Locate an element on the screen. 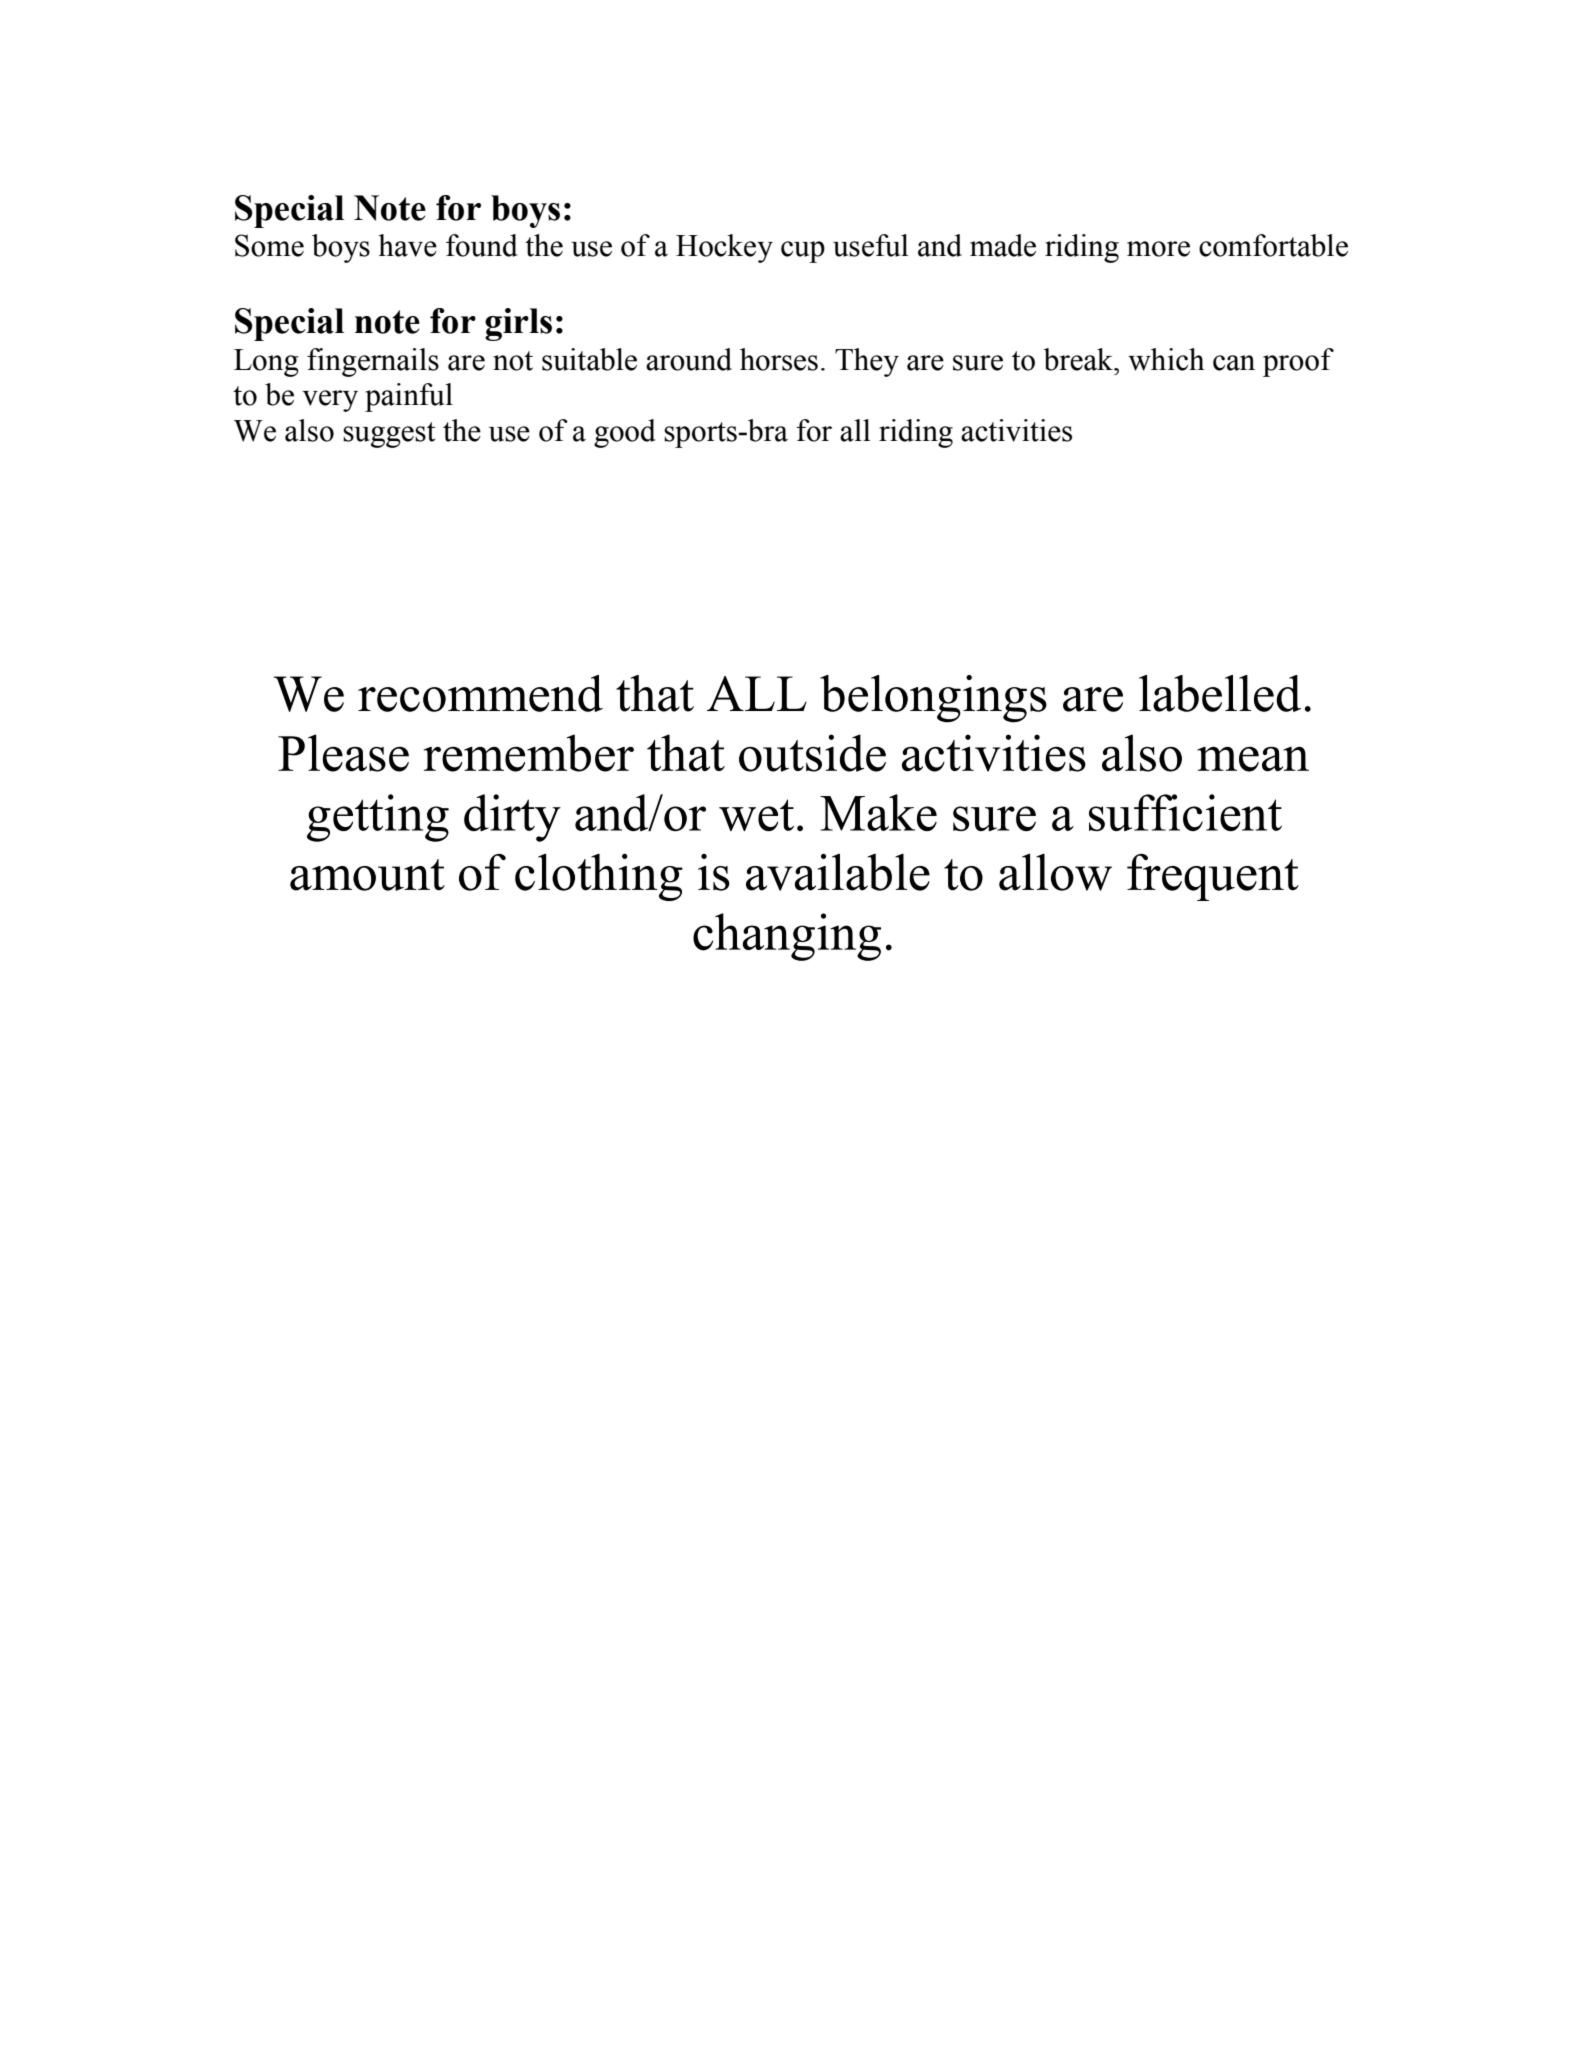 The width and height of the screenshot is (1587, 2053). cup is located at coordinates (803, 252).
